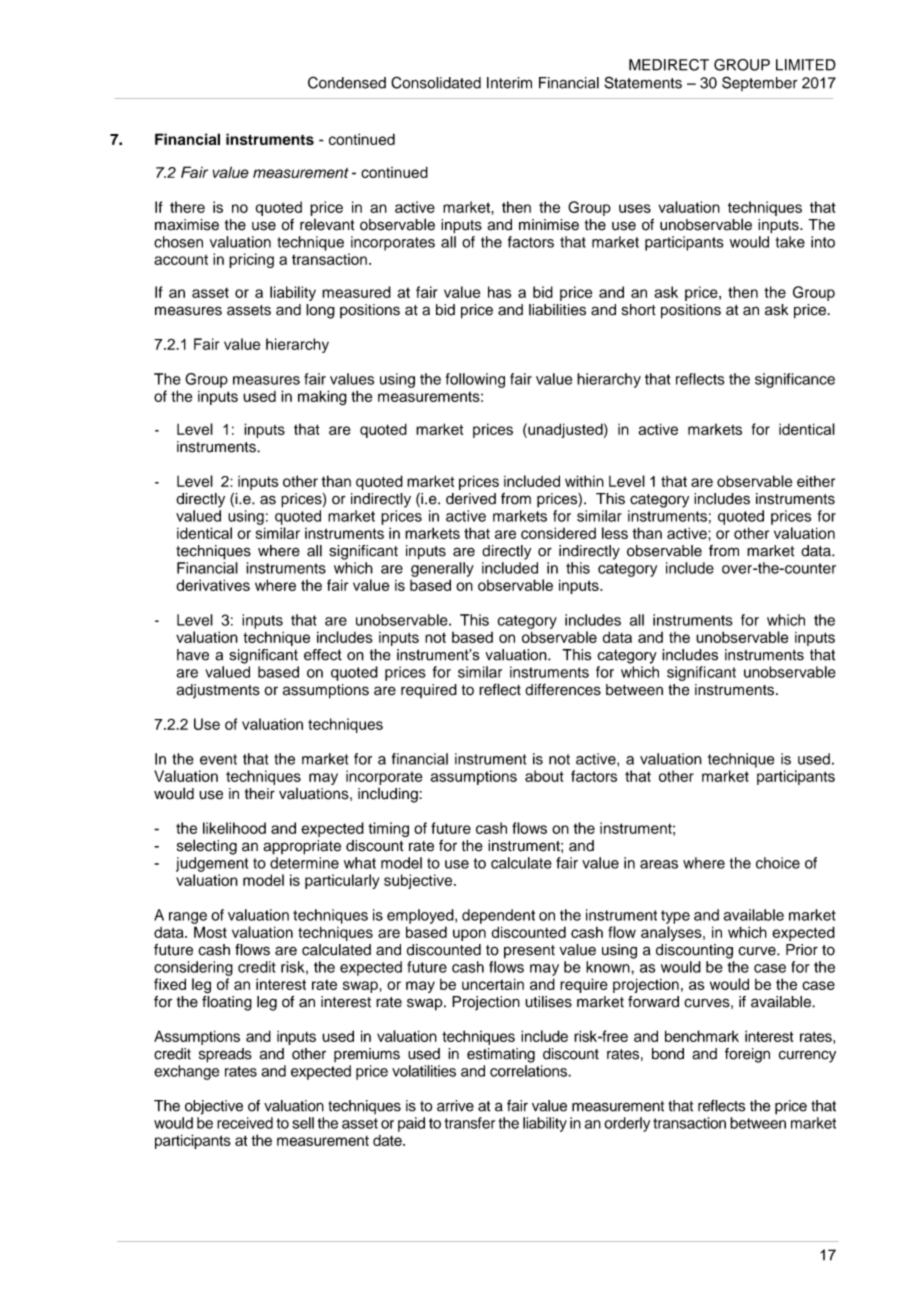  I want to click on Condensed, so click(347, 82).
